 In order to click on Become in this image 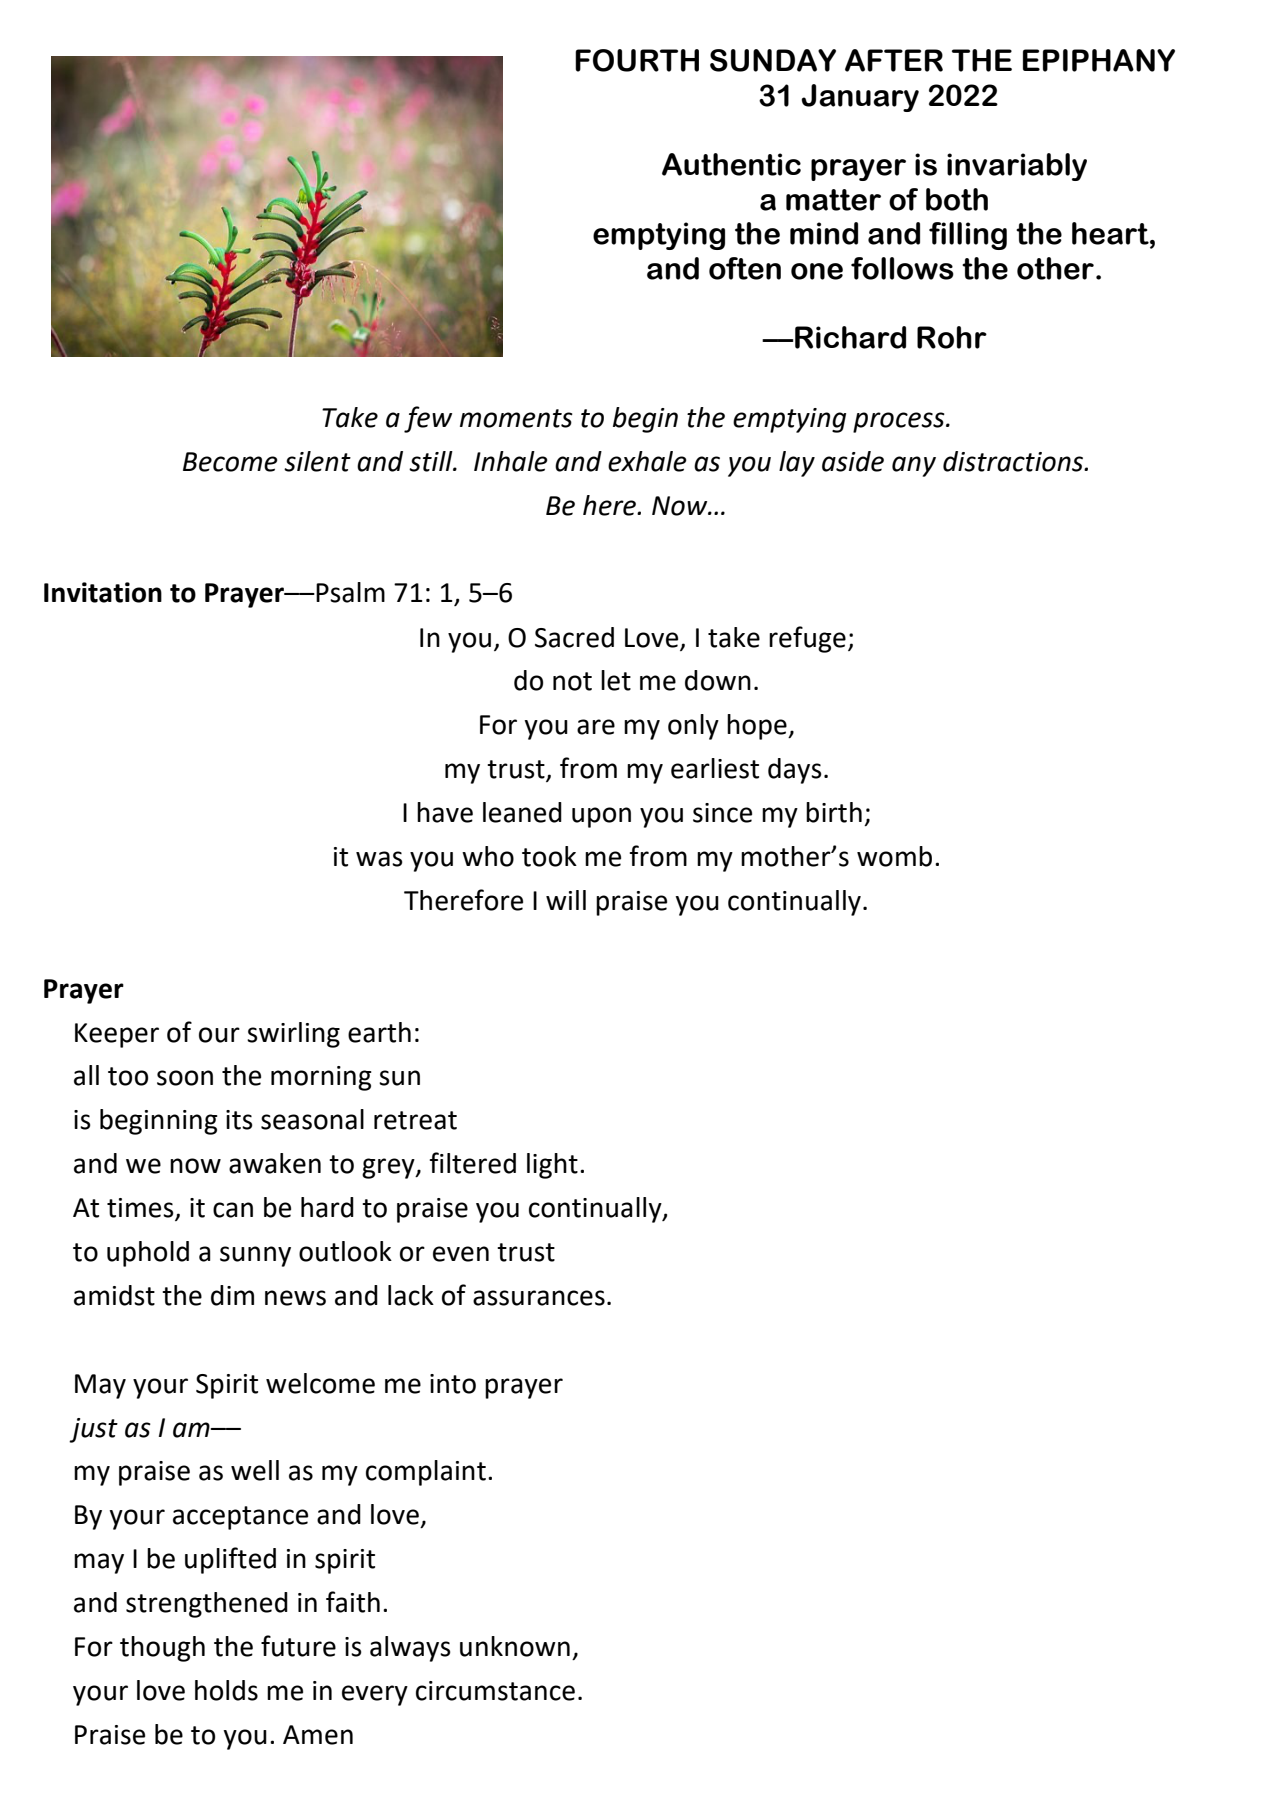, I will do `click(230, 462)`.
